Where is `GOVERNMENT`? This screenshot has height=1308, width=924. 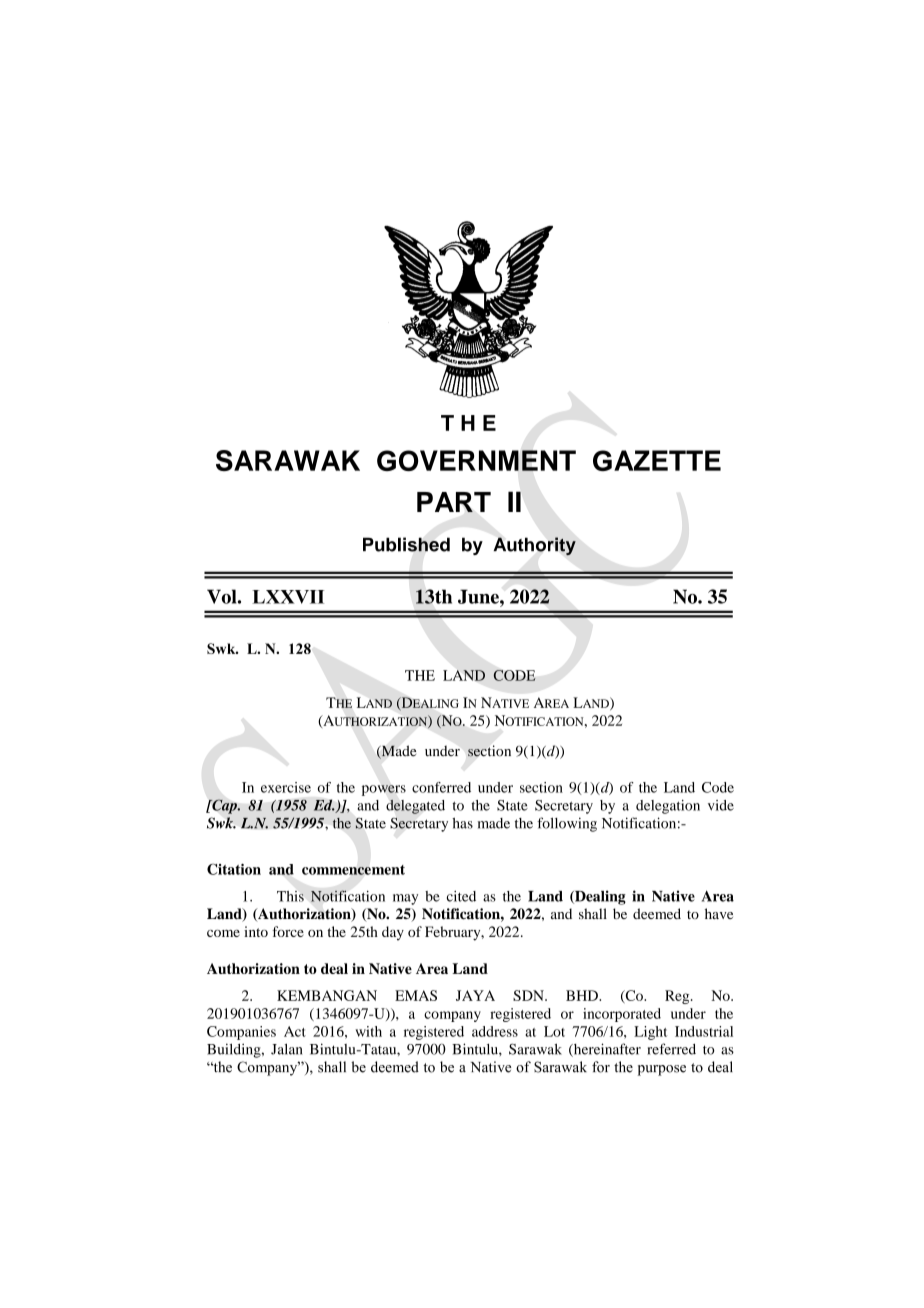
GOVERNMENT is located at coordinates (476, 460).
